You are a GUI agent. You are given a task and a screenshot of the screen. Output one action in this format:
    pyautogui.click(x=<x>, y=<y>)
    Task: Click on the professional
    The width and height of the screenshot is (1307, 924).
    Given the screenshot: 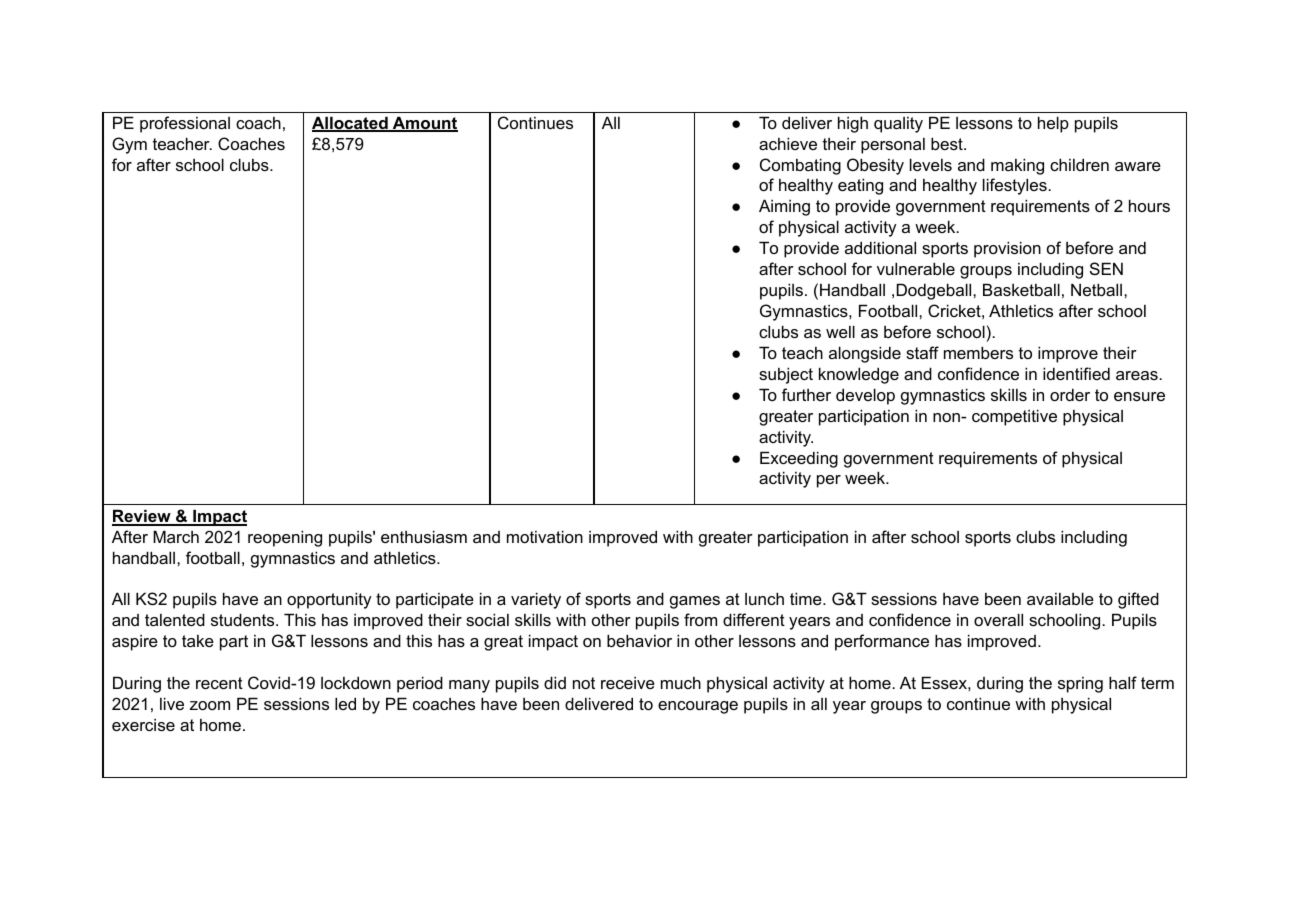 What is the action you would take?
    pyautogui.click(x=185, y=124)
